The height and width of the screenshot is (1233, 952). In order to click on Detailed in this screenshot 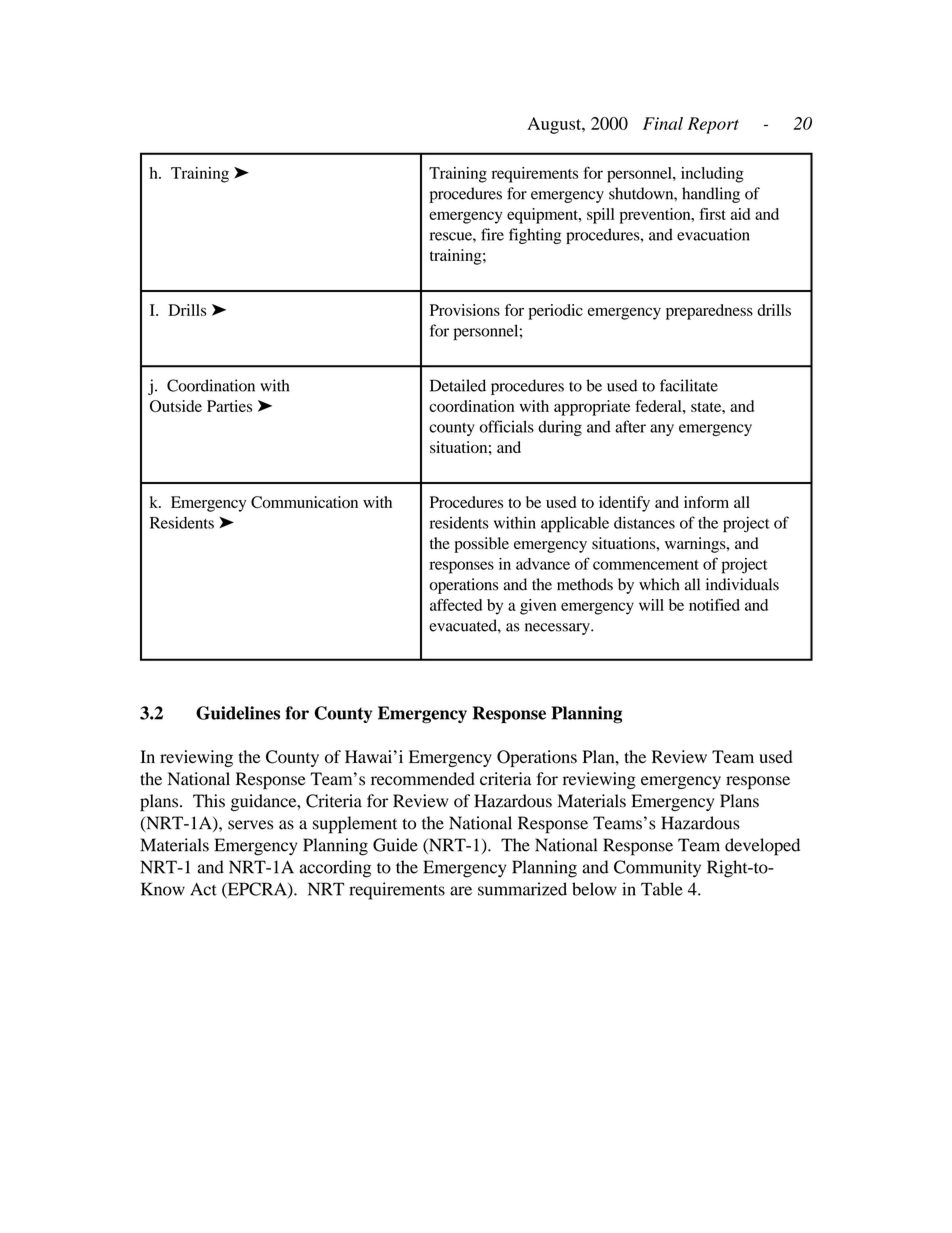, I will do `click(458, 385)`.
